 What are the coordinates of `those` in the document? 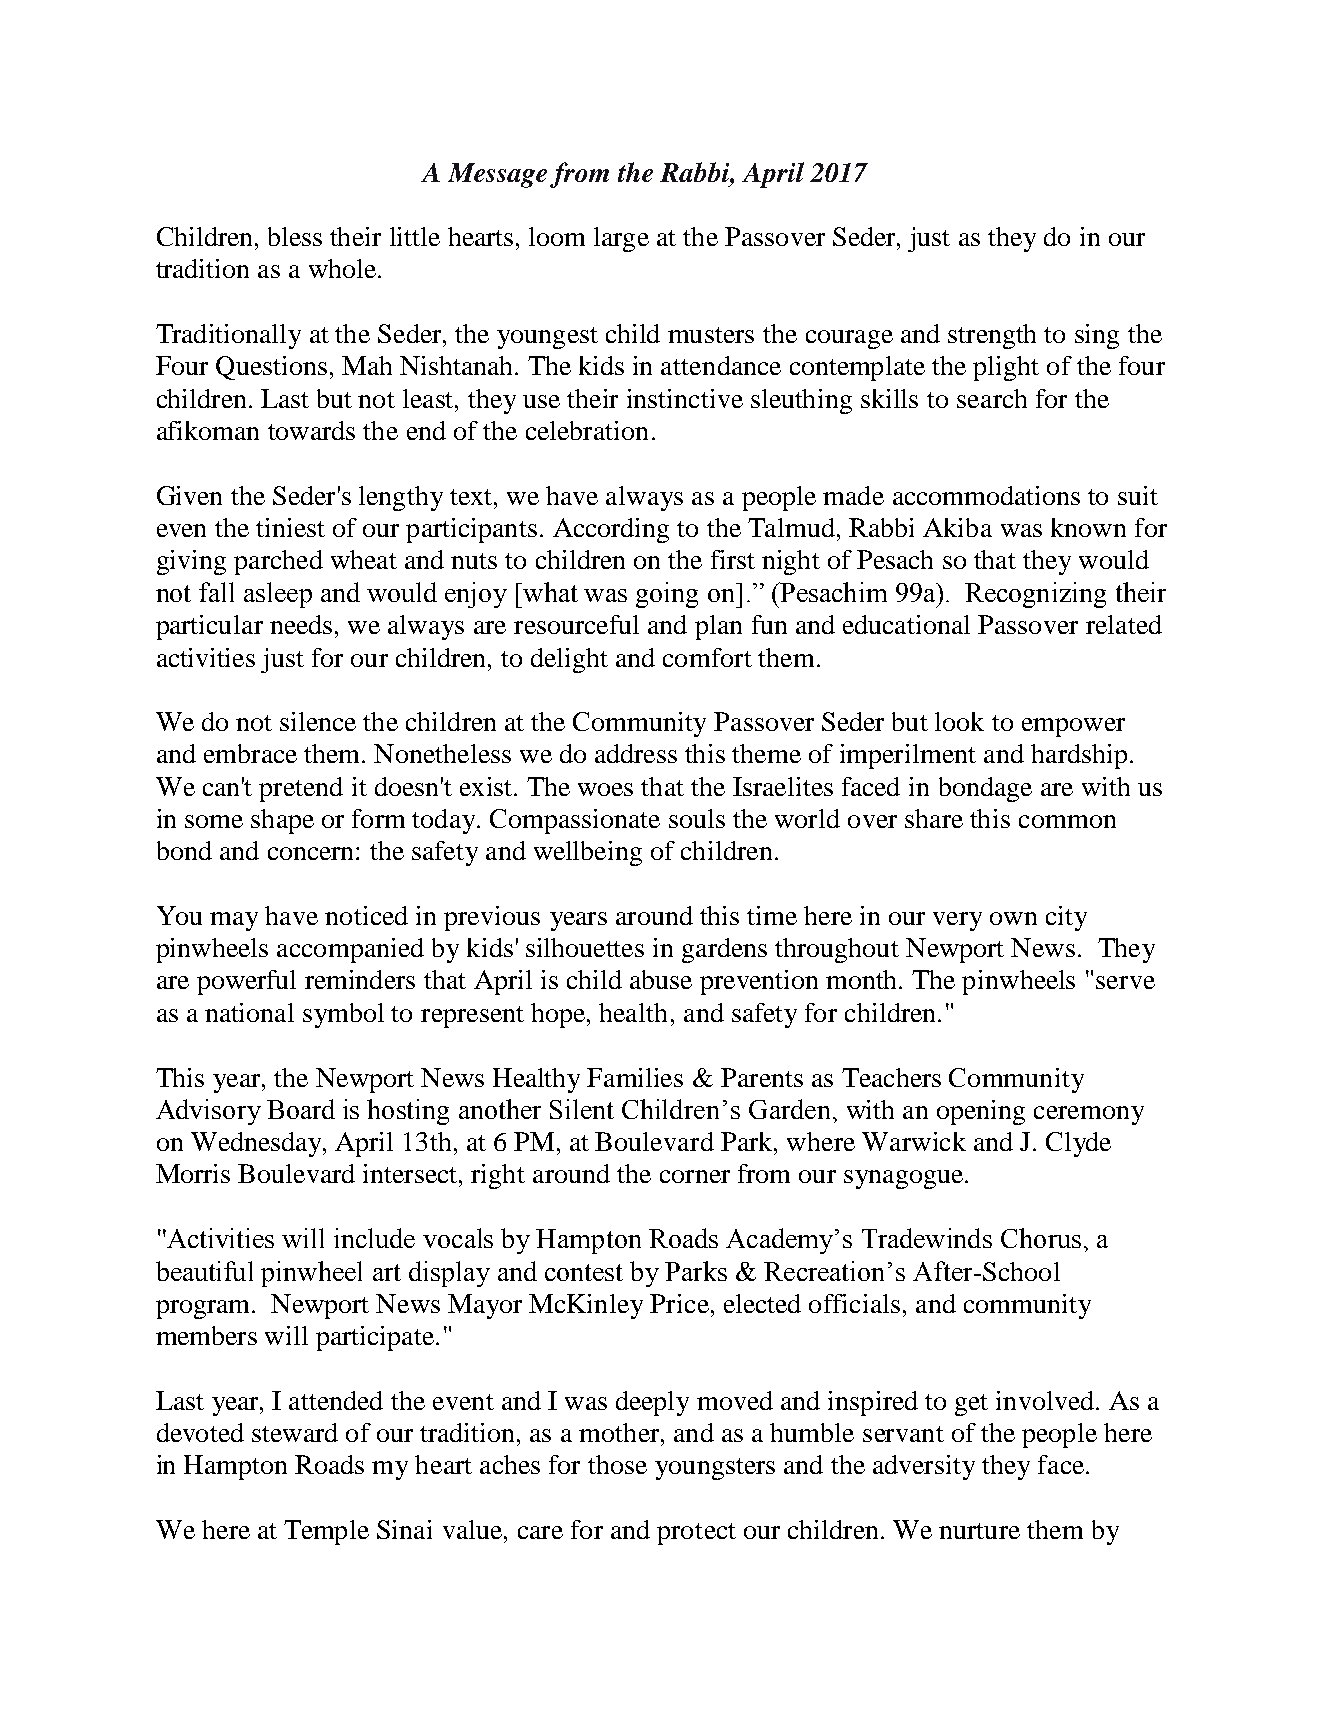 It's located at (617, 1464).
